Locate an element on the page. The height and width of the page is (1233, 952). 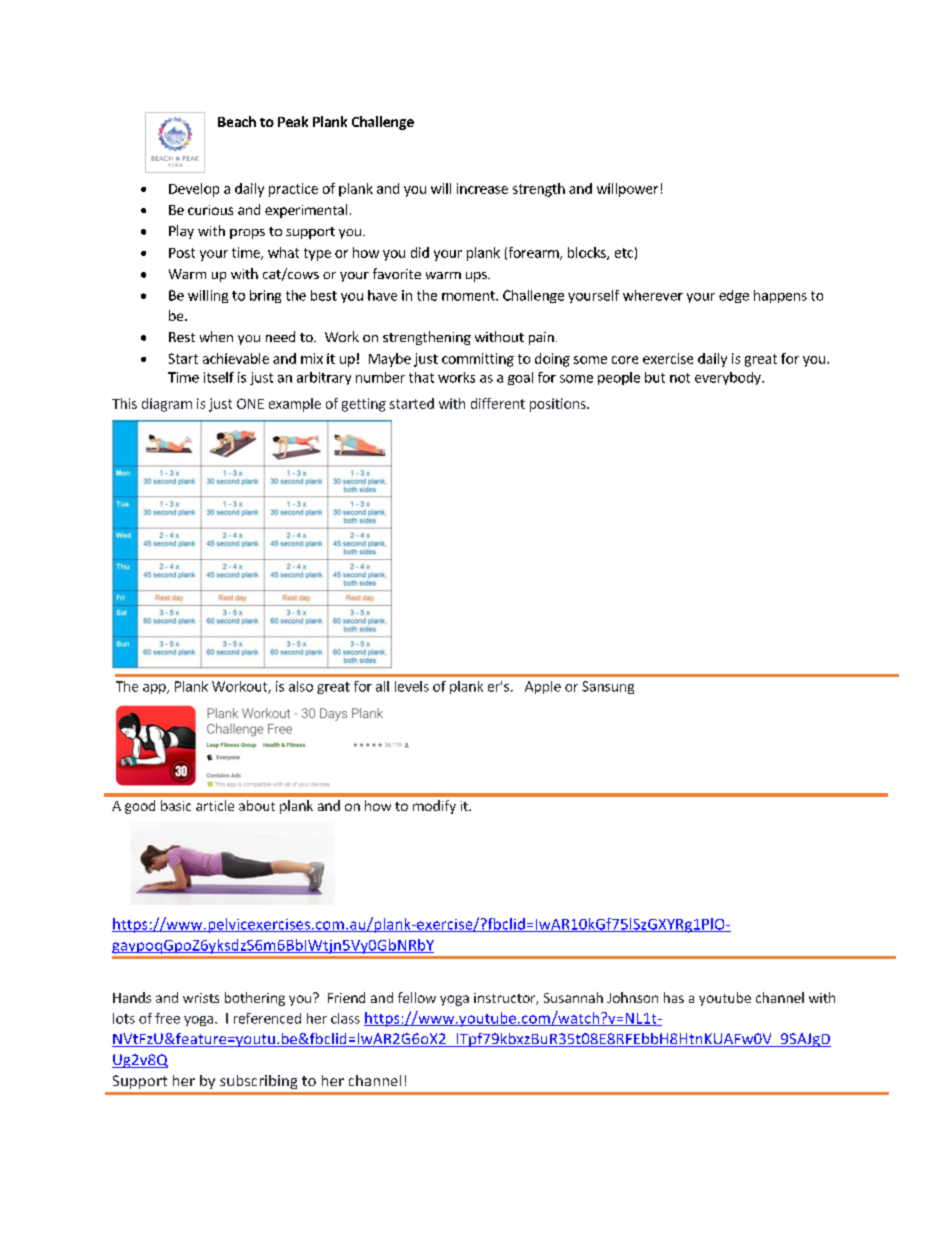
not is located at coordinates (680, 378).
